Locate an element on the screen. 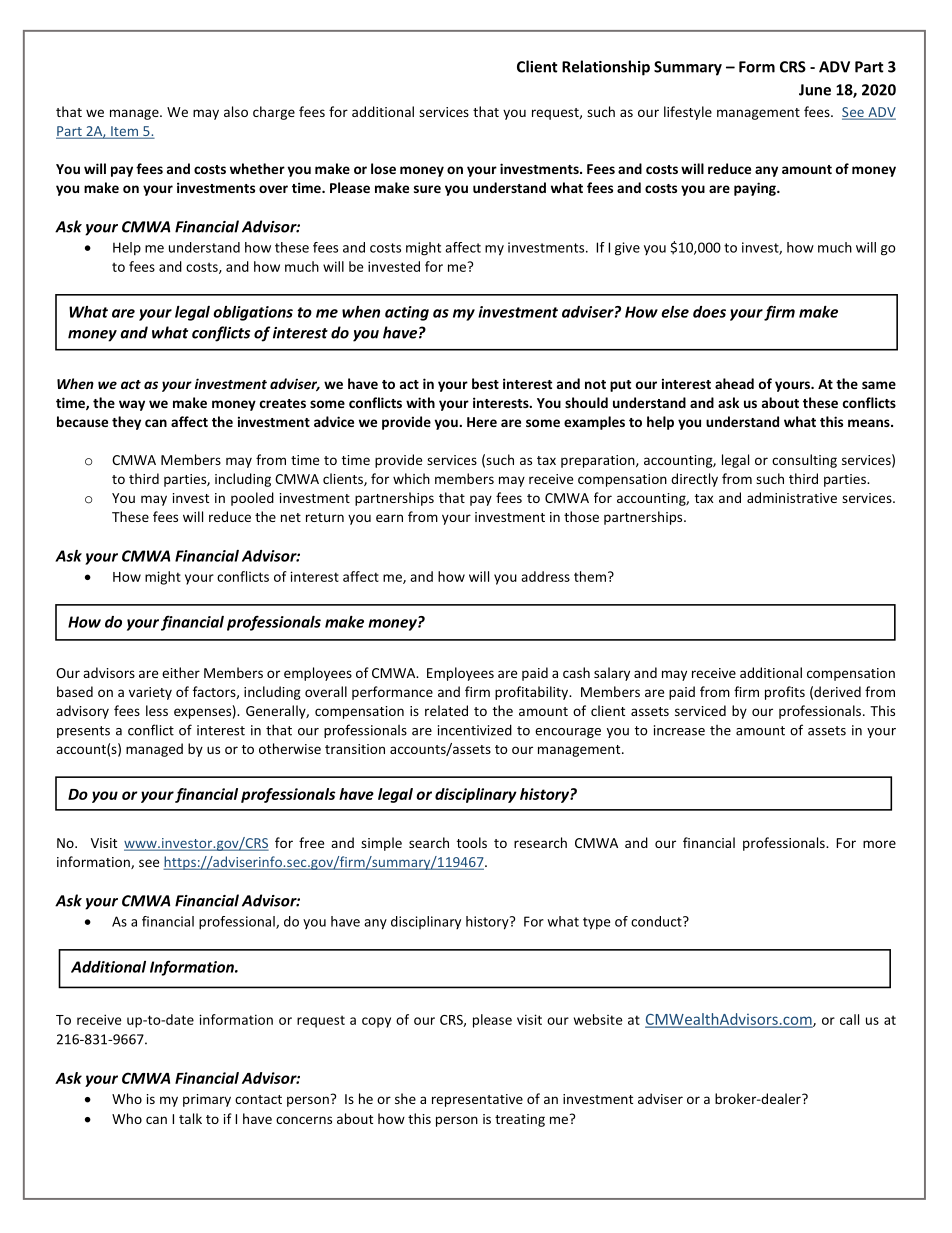  profits is located at coordinates (785, 693).
